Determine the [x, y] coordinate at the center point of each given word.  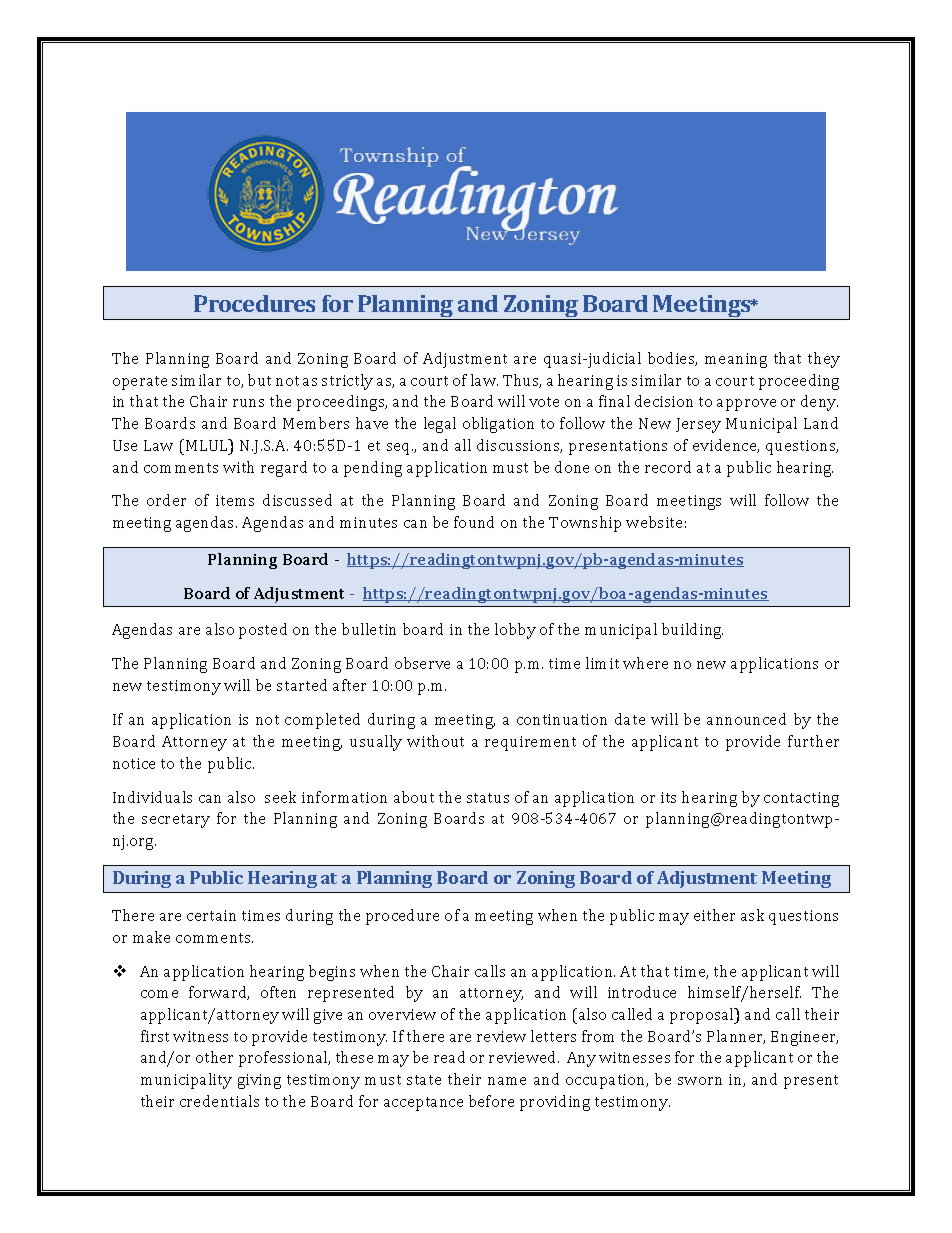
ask [752, 915]
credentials [219, 1101]
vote [544, 402]
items [235, 500]
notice [134, 763]
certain [211, 915]
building [692, 631]
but [259, 380]
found [474, 522]
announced [746, 719]
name [507, 1081]
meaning [736, 360]
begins [332, 973]
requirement [530, 743]
